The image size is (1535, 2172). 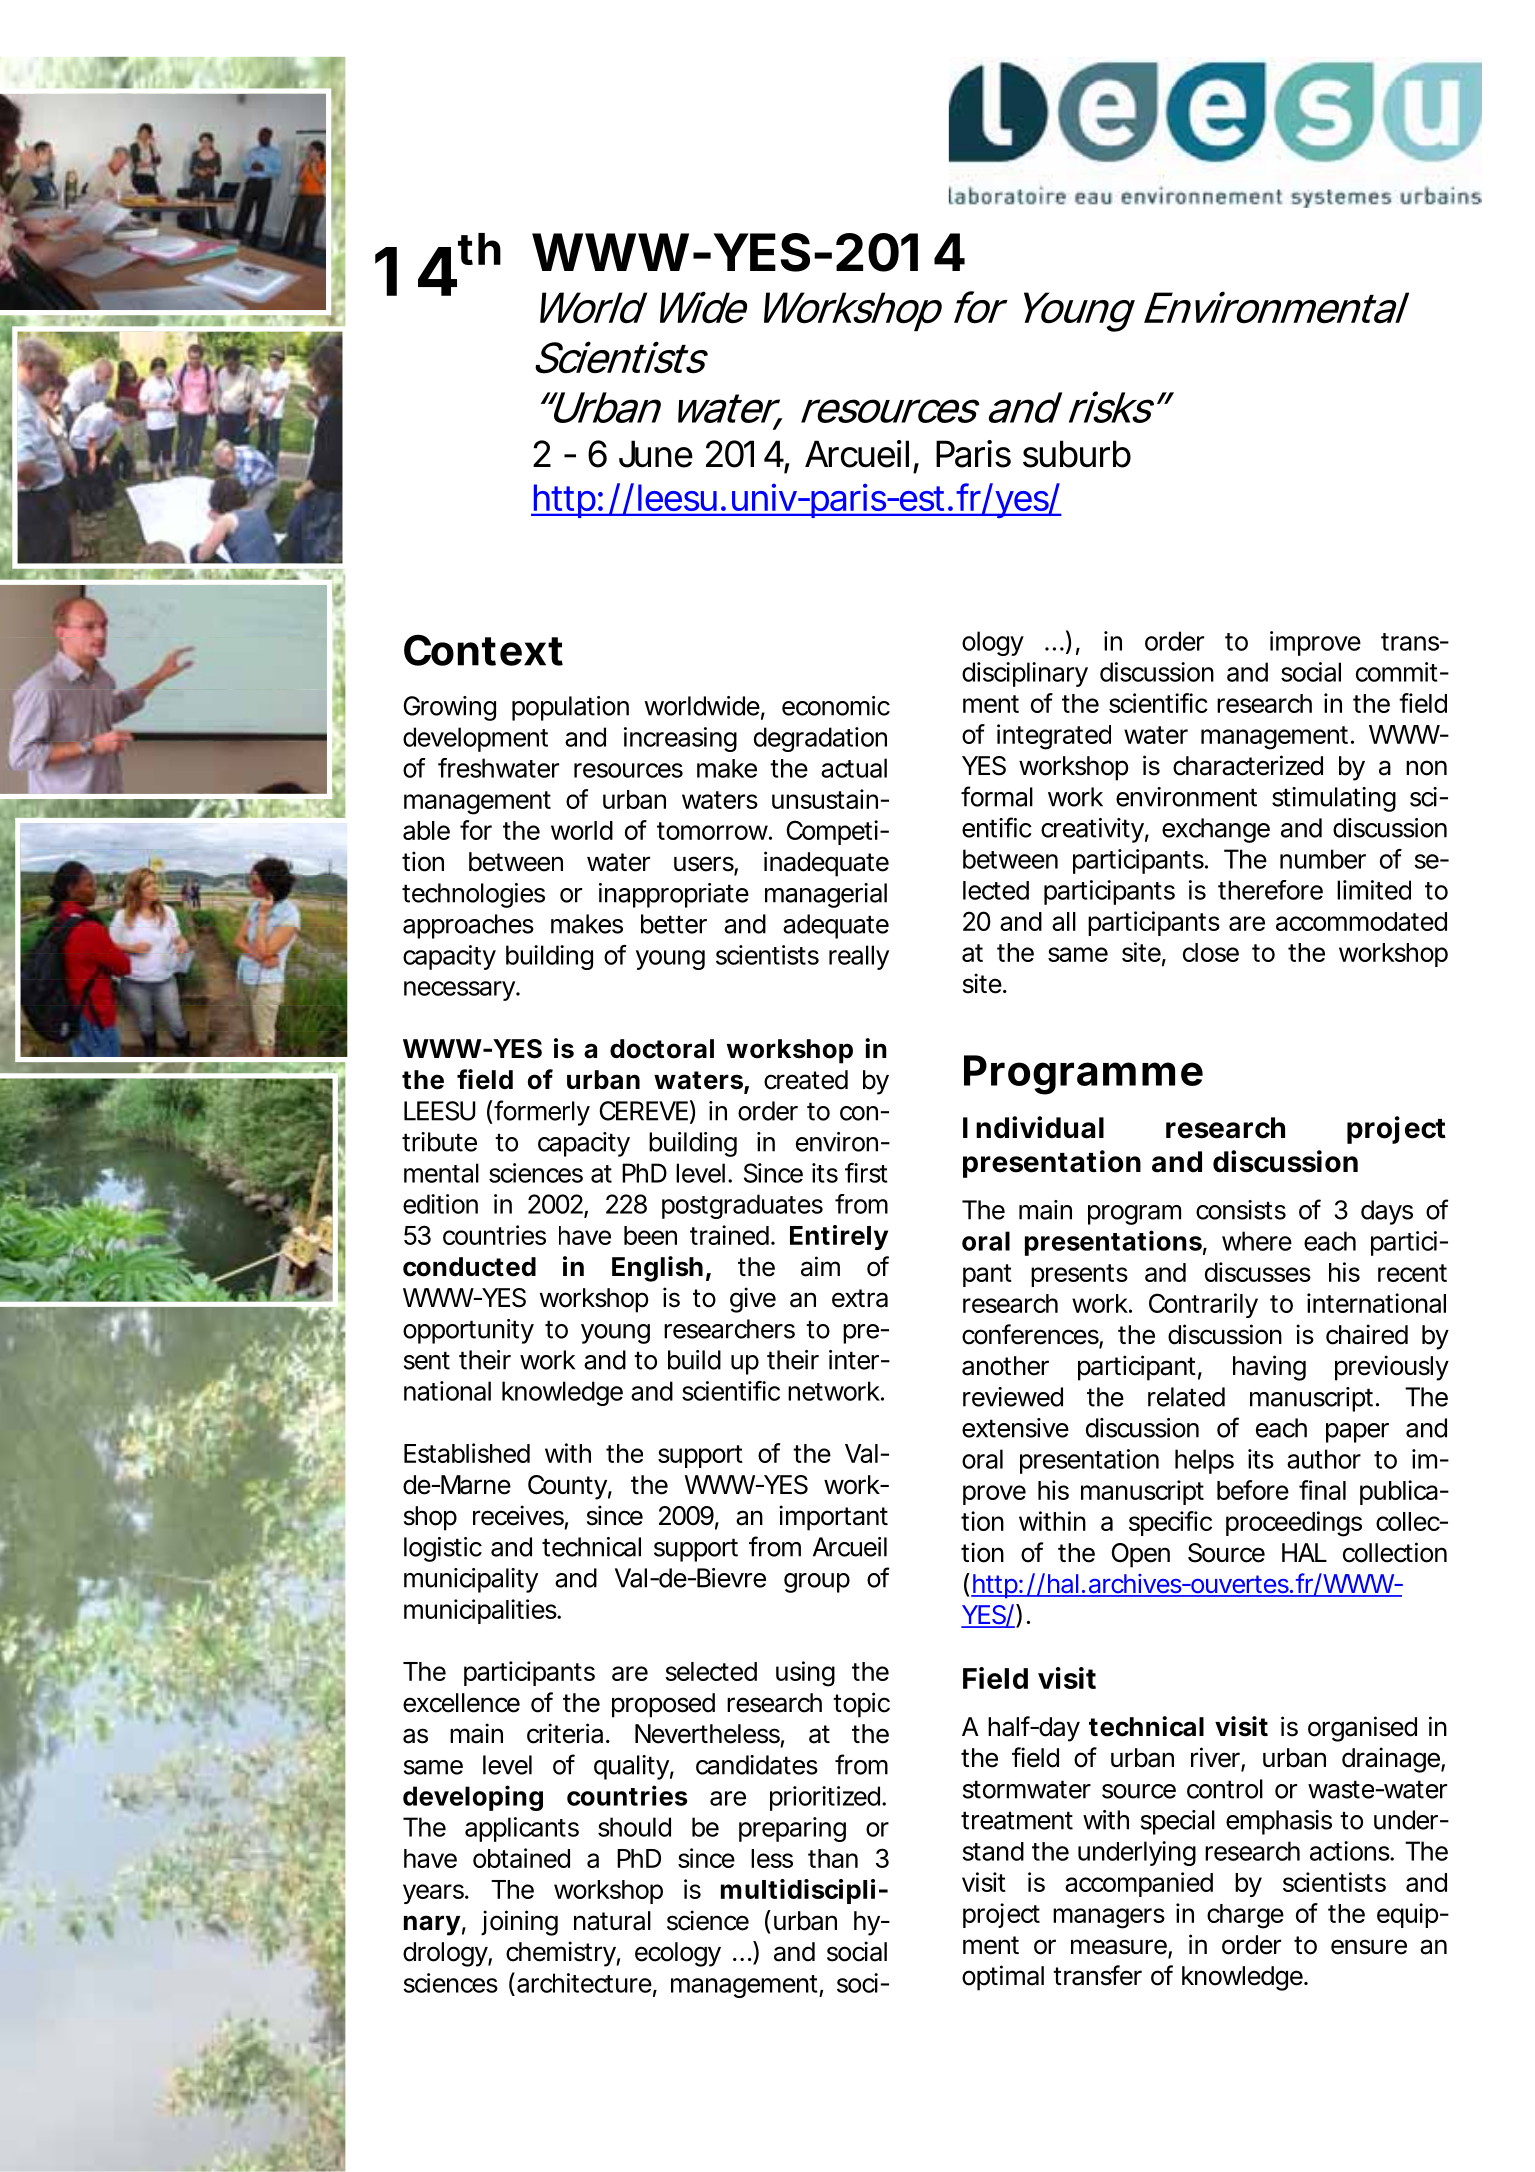 What do you see at coordinates (1324, 1459) in the screenshot?
I see `author` at bounding box center [1324, 1459].
